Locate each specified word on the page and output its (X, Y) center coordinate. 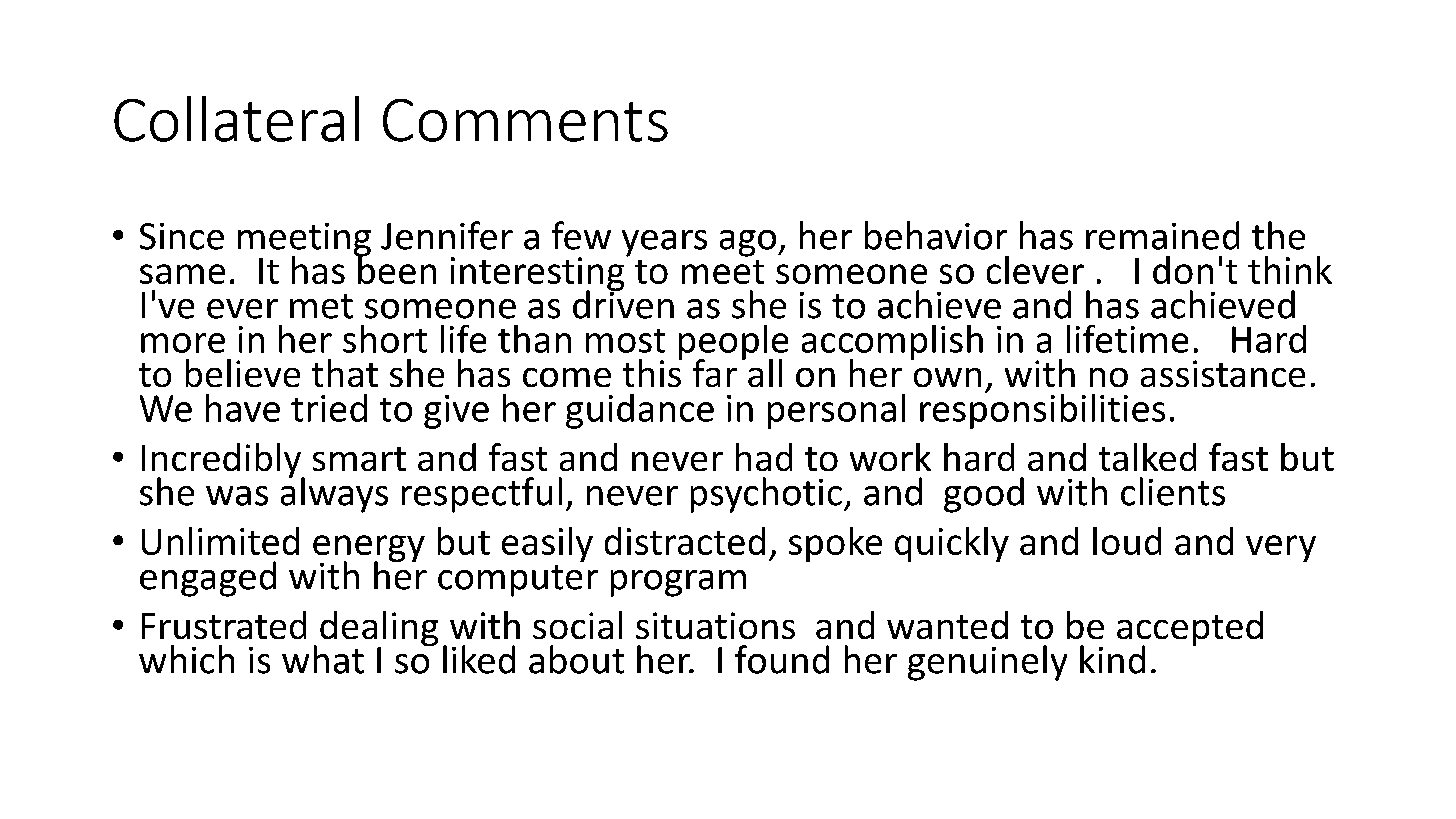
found (782, 659)
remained (1162, 235)
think (1290, 270)
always (334, 494)
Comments (525, 120)
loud (1127, 541)
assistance (1223, 373)
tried (329, 408)
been (396, 268)
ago (749, 243)
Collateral (236, 119)
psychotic (766, 495)
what (323, 659)
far (715, 373)
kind (1112, 659)
